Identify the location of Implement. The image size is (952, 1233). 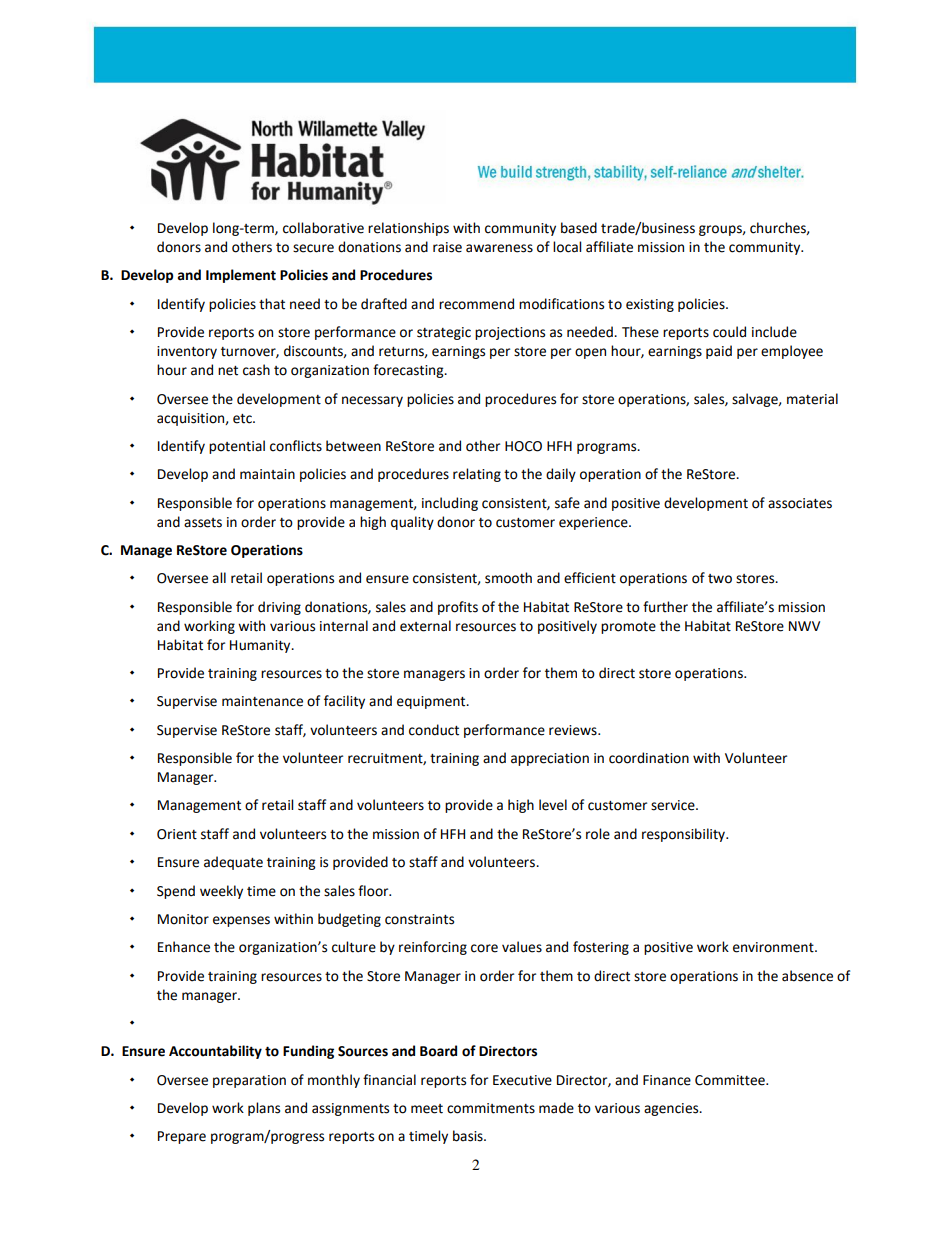
(241, 276).
